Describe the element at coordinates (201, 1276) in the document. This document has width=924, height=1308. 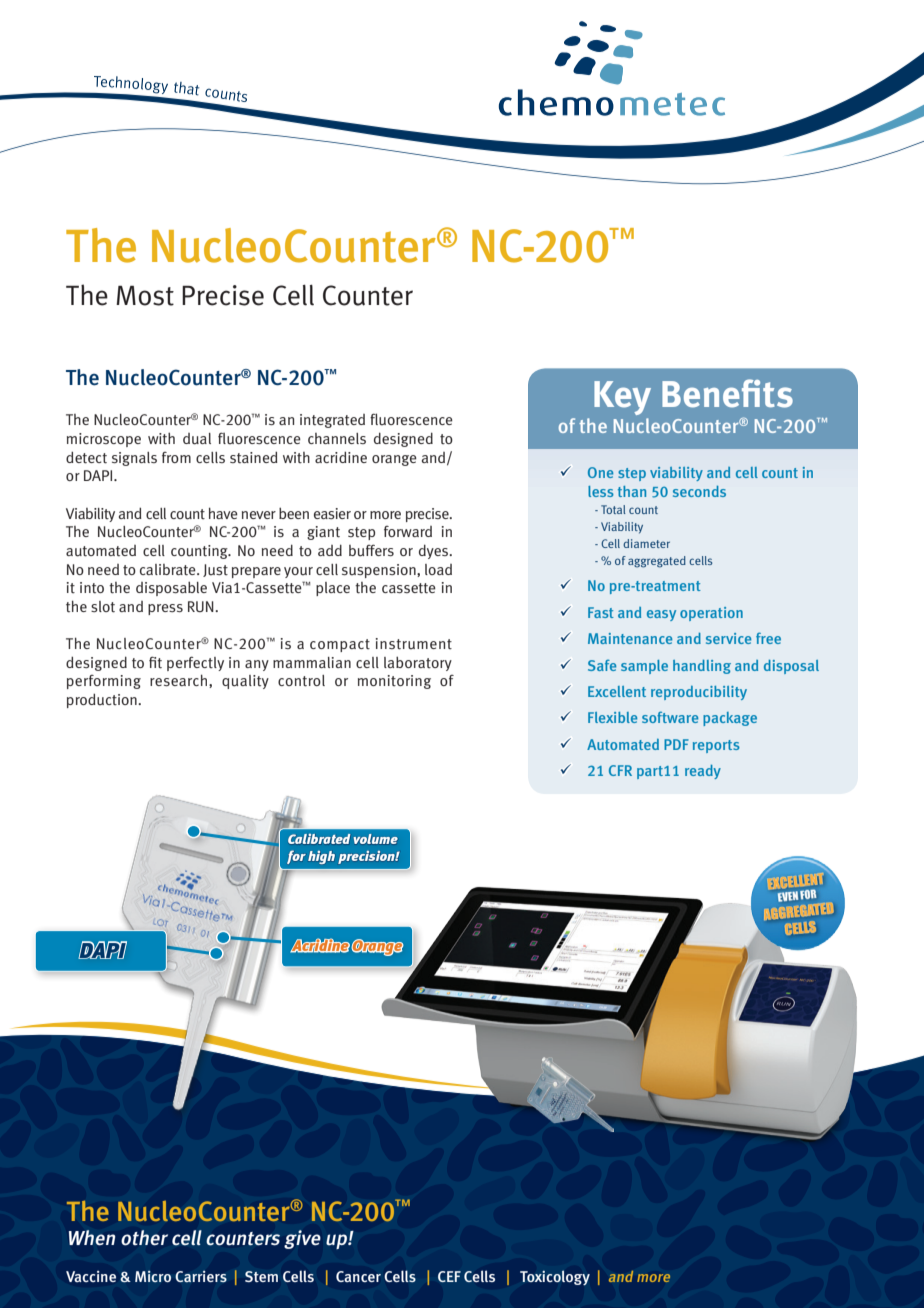
I see `Carriers` at that location.
